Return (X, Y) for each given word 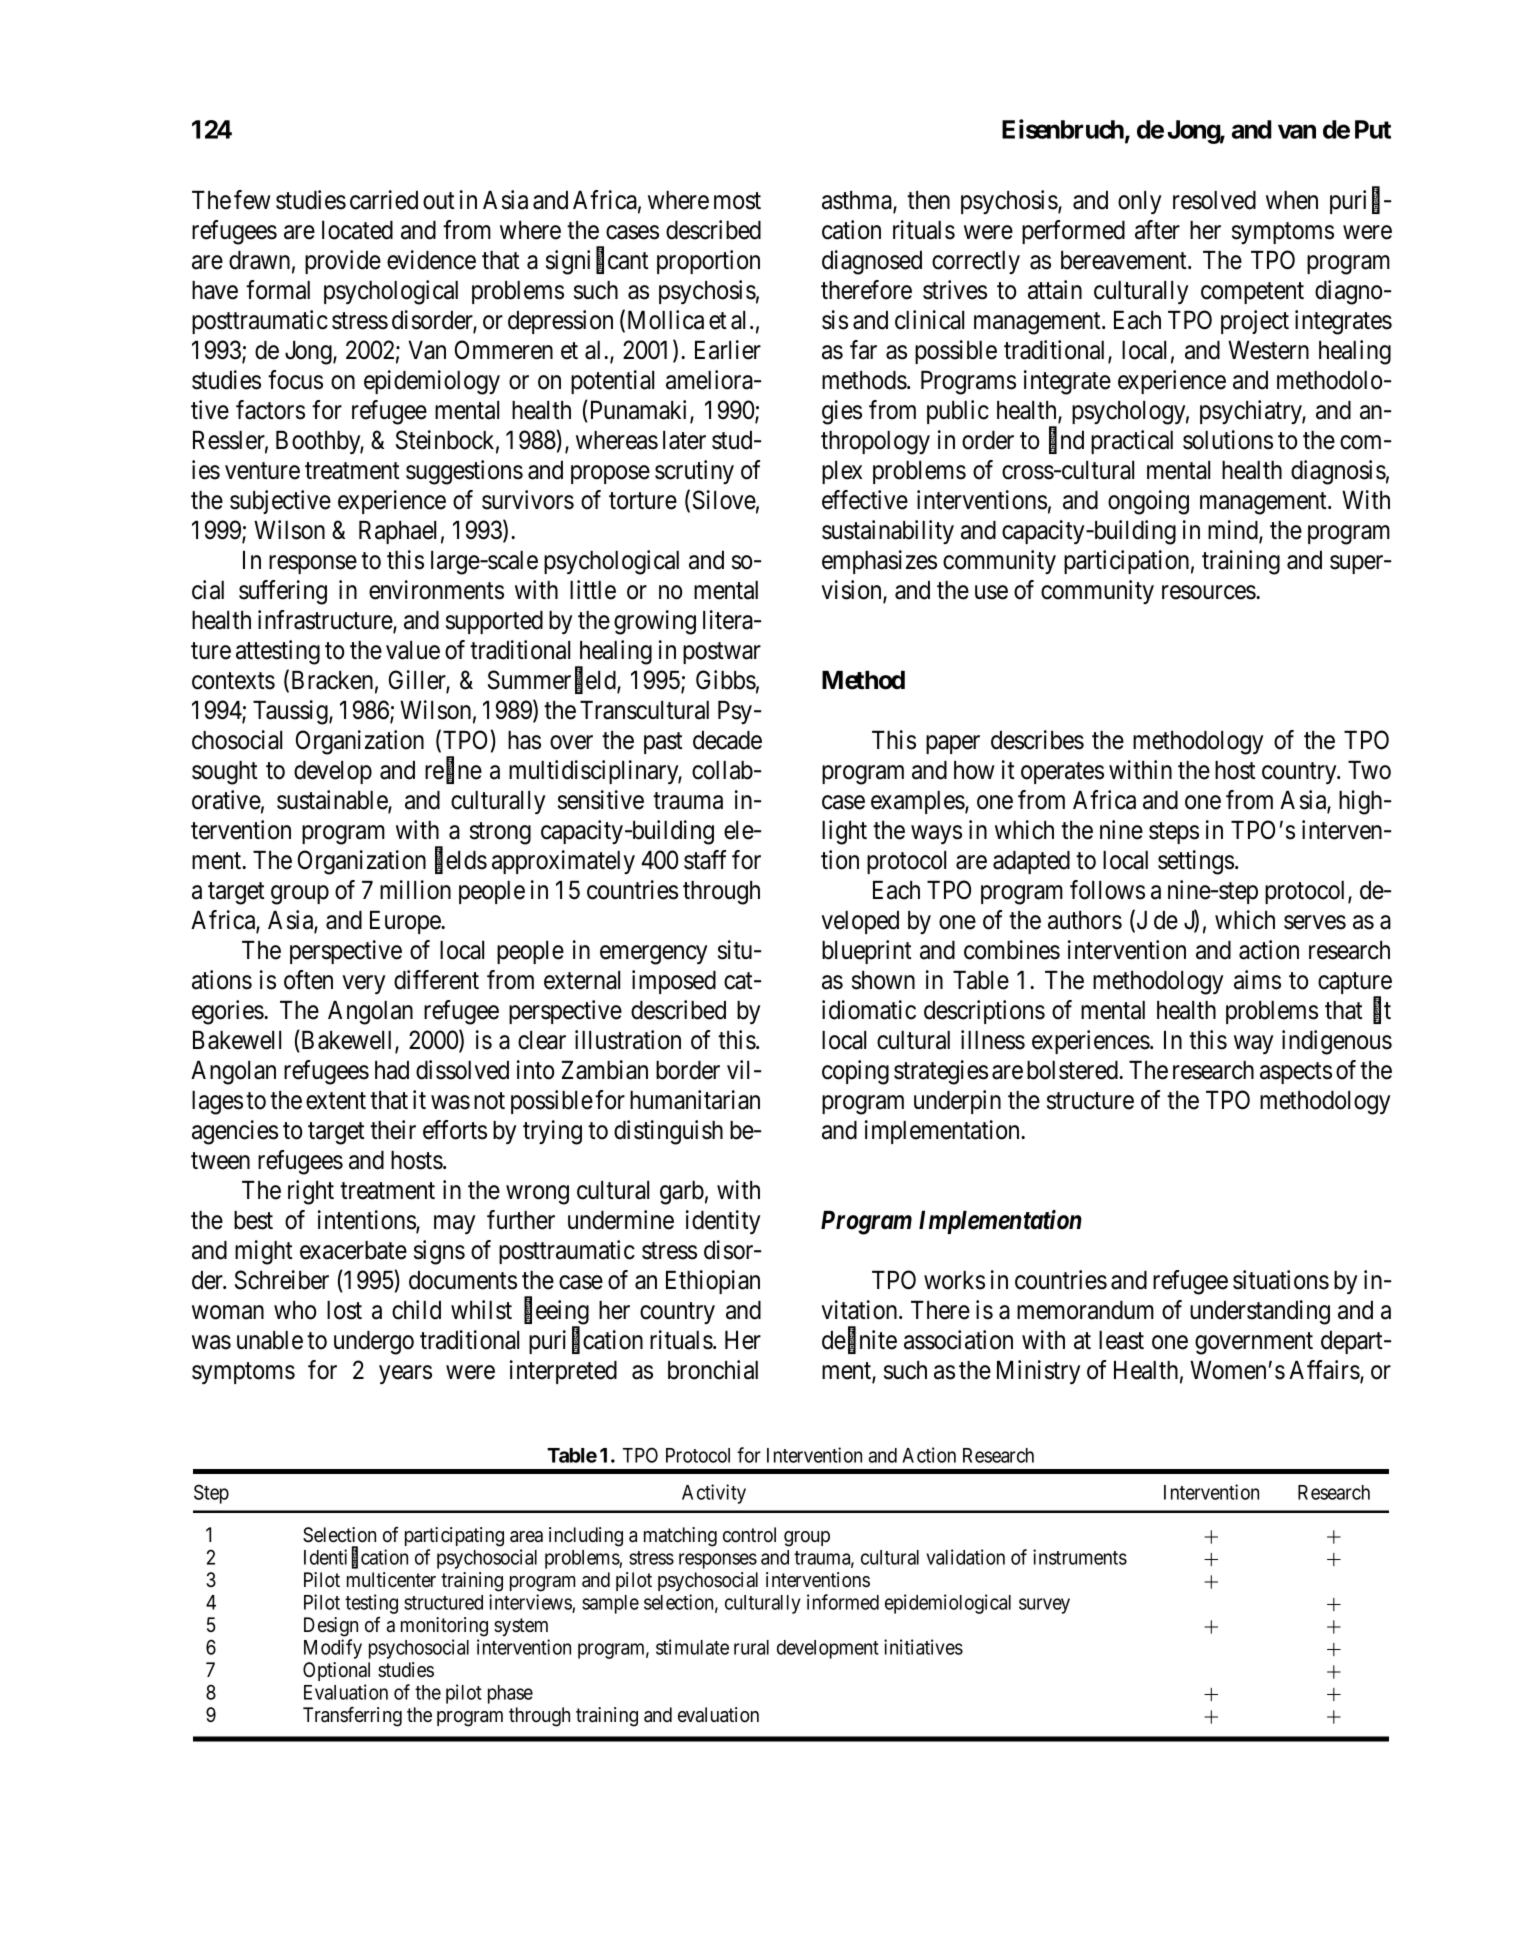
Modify (333, 1649)
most (737, 201)
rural (751, 1647)
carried (384, 200)
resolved (1214, 200)
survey (1044, 1606)
